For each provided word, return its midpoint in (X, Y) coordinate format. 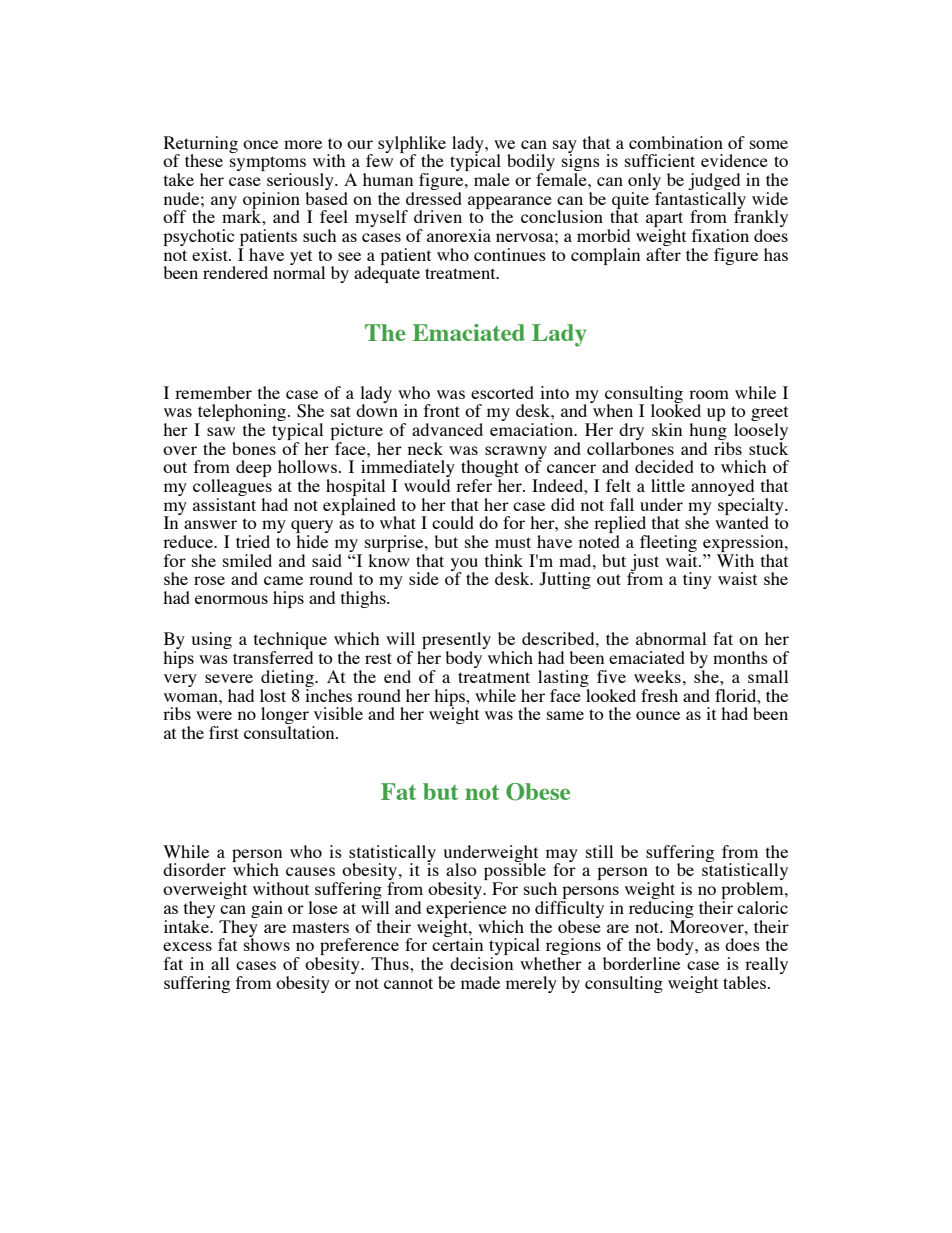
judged (714, 181)
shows (267, 943)
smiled (247, 560)
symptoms (268, 165)
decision (481, 963)
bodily (531, 164)
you (464, 565)
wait (683, 559)
